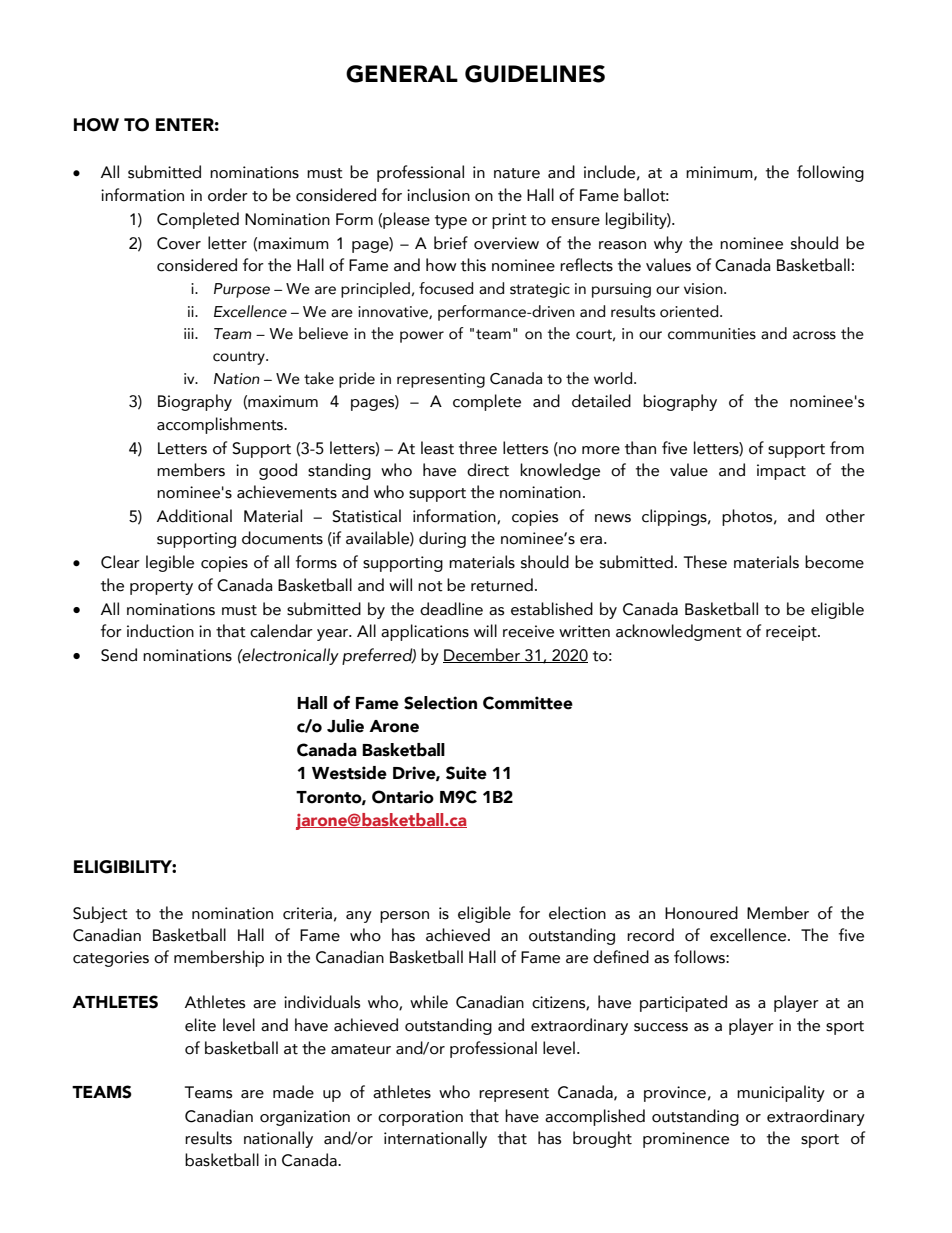  What do you see at coordinates (830, 173) in the image?
I see `following` at bounding box center [830, 173].
